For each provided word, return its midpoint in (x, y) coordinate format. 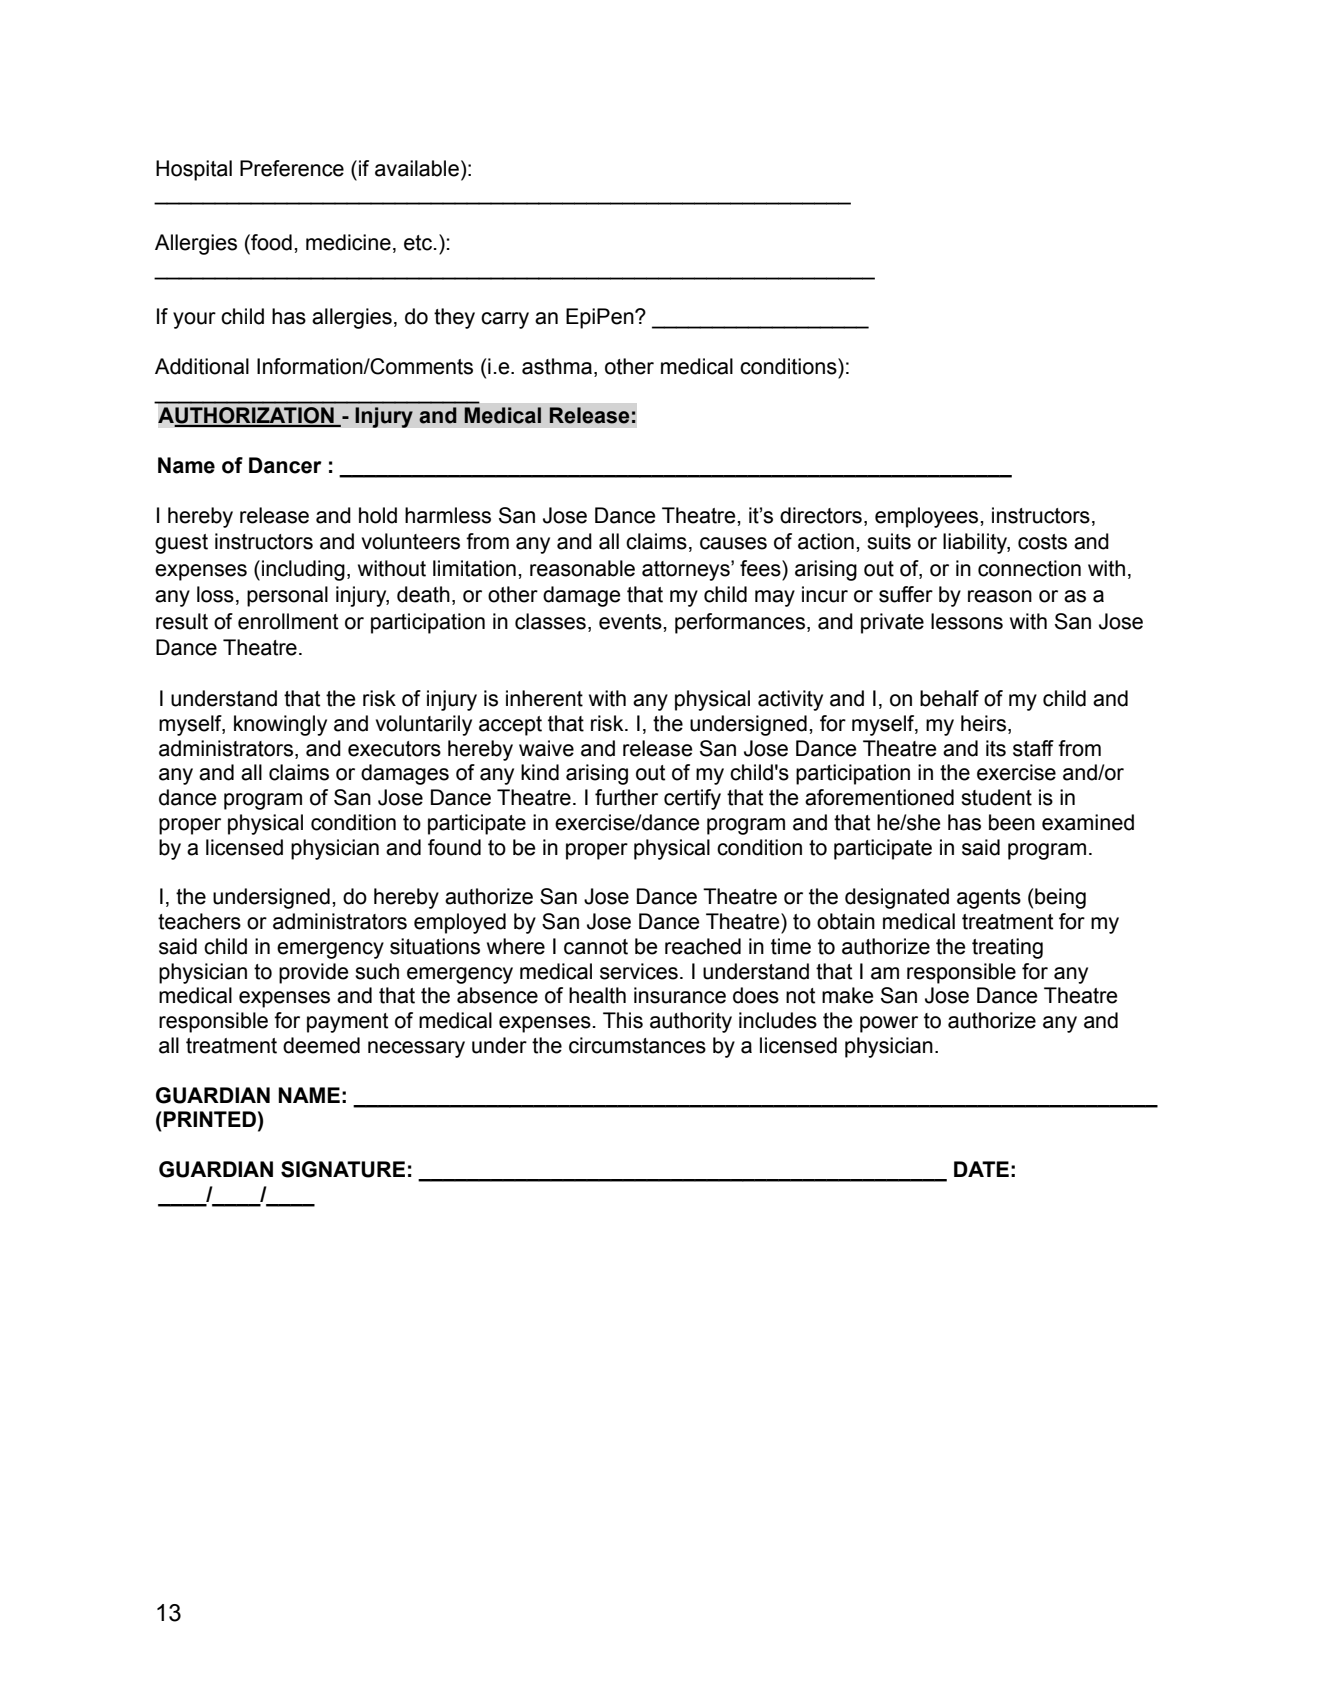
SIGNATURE (343, 1169)
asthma (557, 366)
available (417, 168)
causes (733, 543)
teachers (199, 921)
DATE (981, 1169)
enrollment (288, 621)
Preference (292, 168)
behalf (949, 698)
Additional (202, 366)
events (631, 622)
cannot (596, 947)
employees (928, 517)
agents (989, 899)
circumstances (637, 1045)
